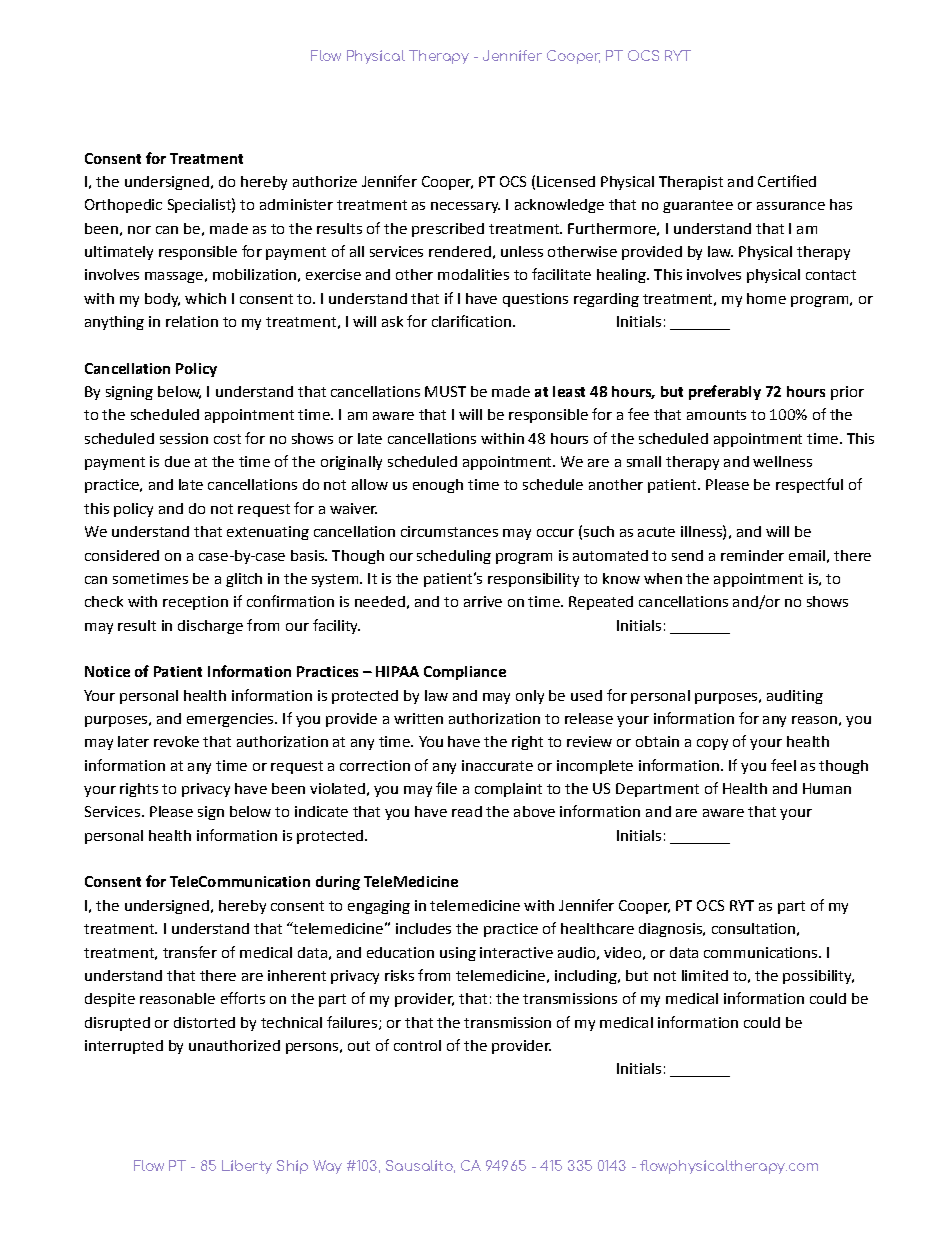 The height and width of the image is (1233, 952). I want to click on Compliance, so click(465, 673).
